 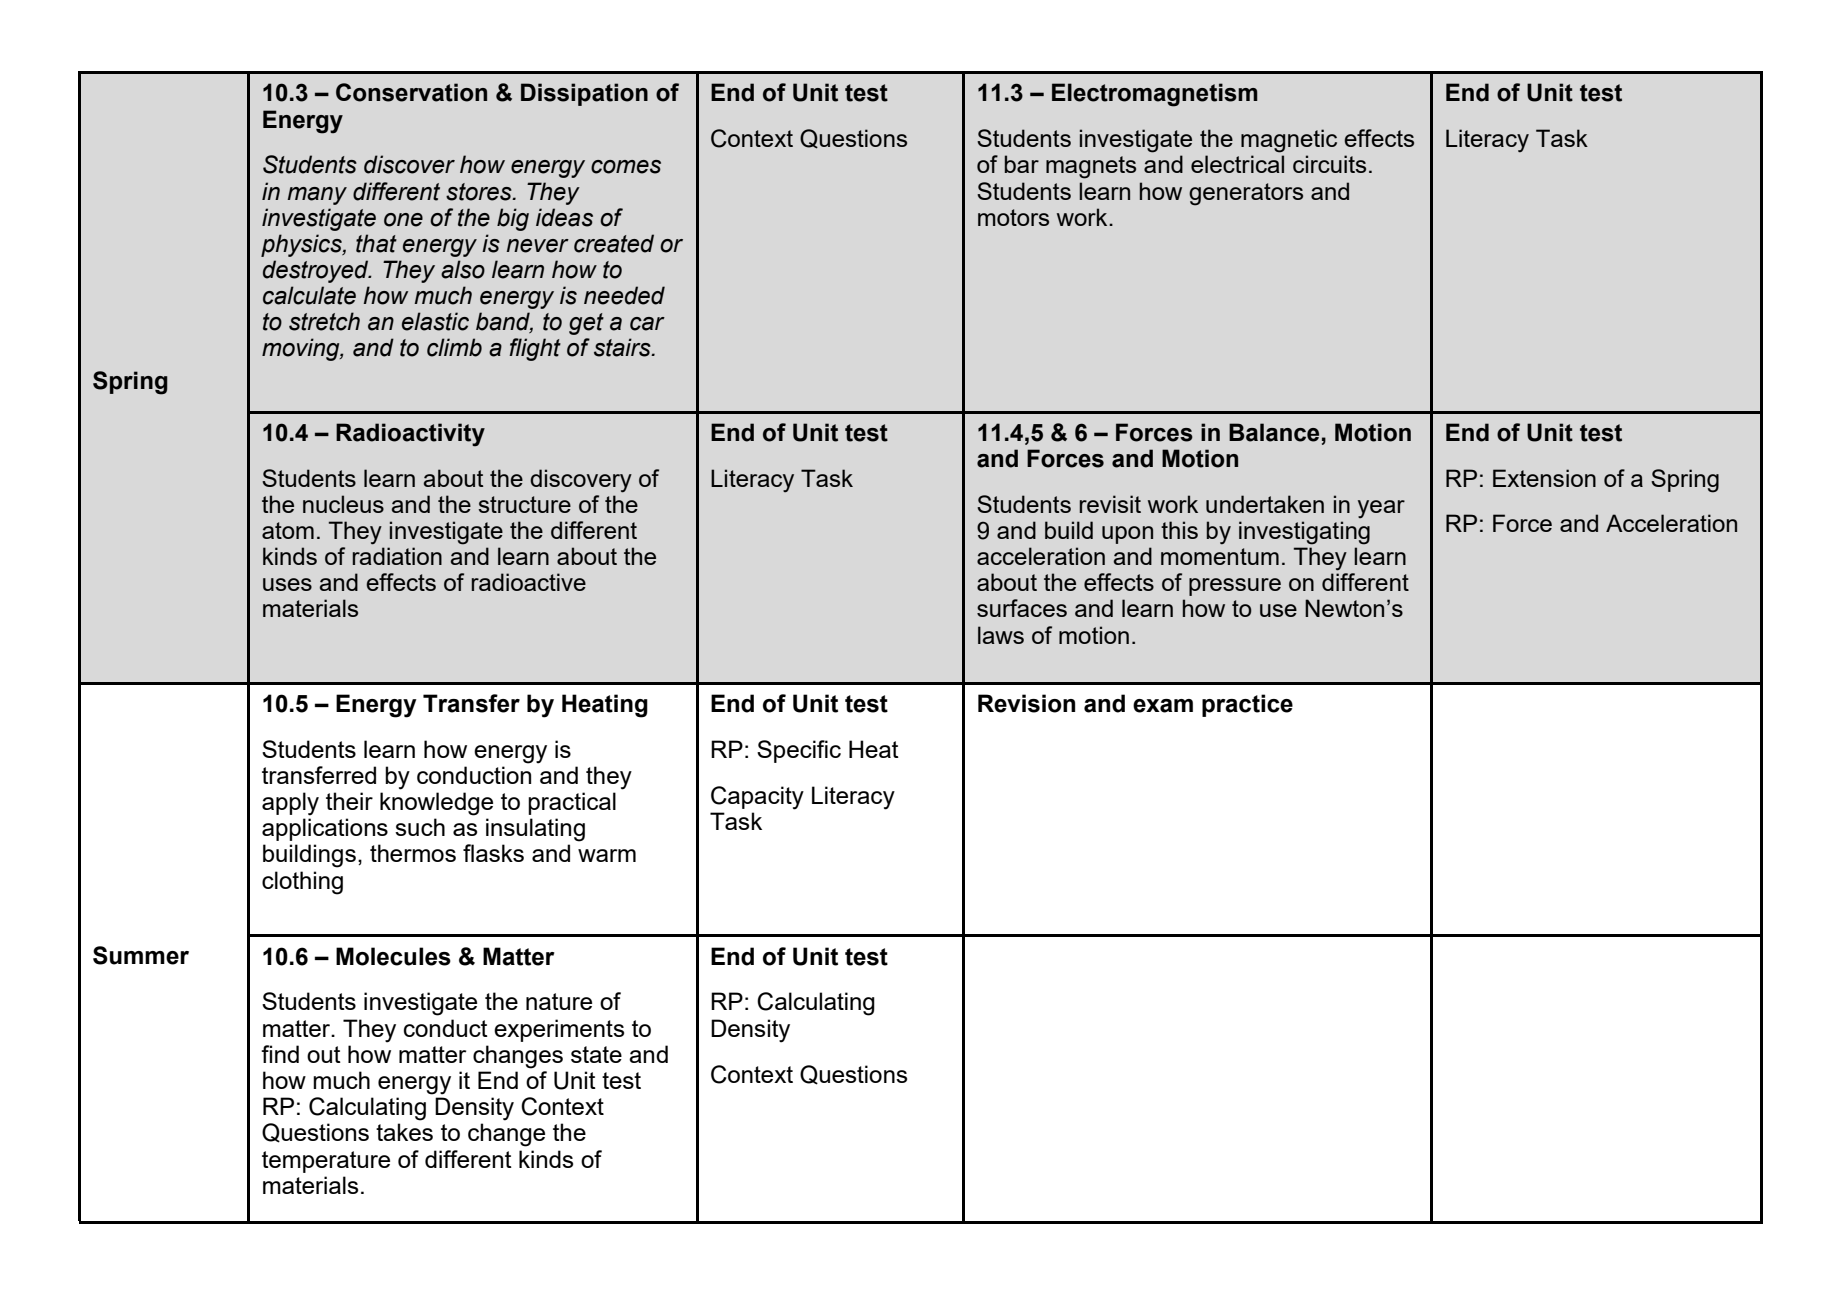 What do you see at coordinates (1163, 706) in the page?
I see `exam` at bounding box center [1163, 706].
